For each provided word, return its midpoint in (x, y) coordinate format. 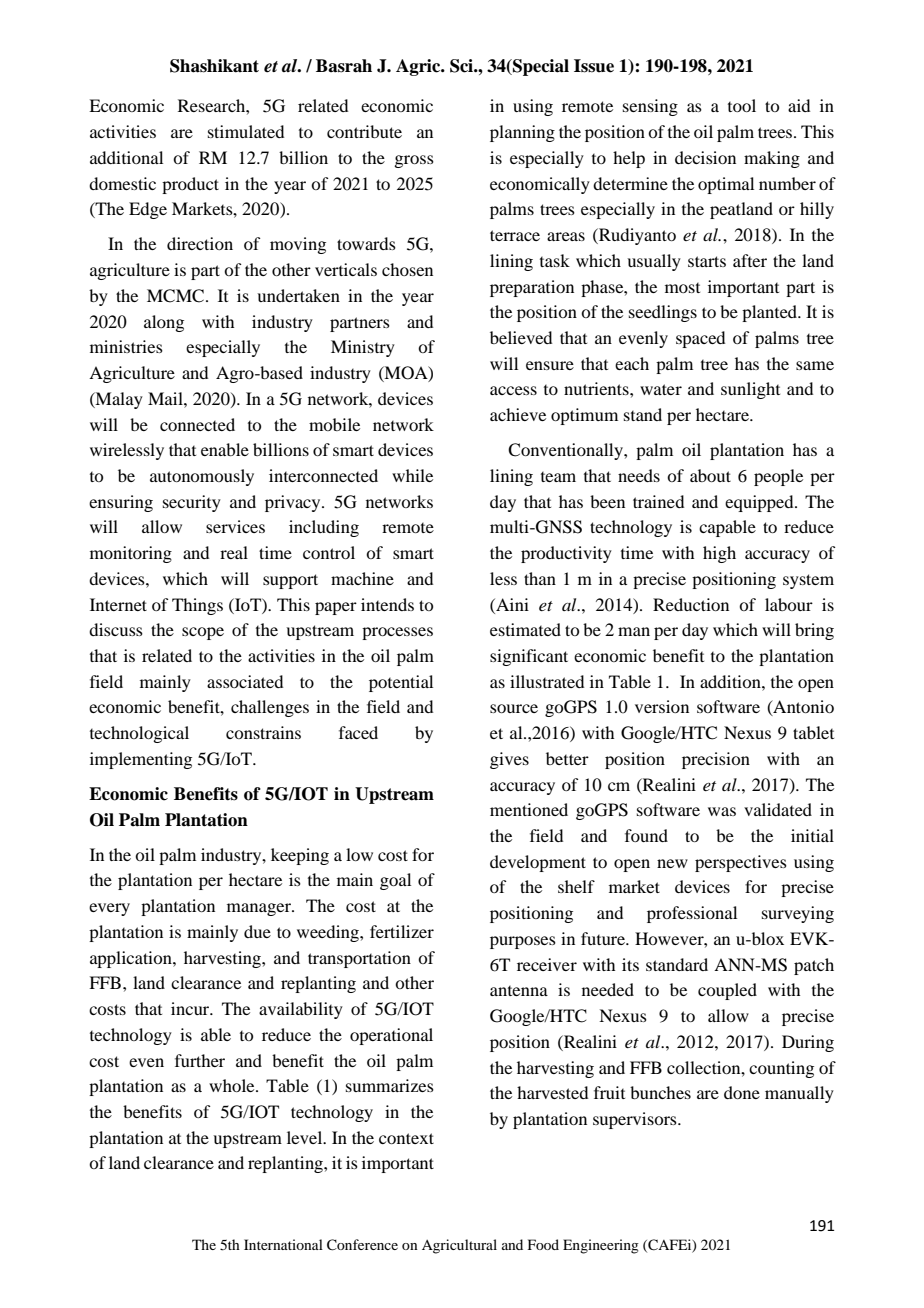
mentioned (529, 809)
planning (522, 133)
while (412, 475)
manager (260, 909)
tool (742, 105)
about (710, 475)
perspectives (741, 863)
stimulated (246, 131)
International (283, 1244)
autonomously (202, 477)
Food (543, 1244)
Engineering (601, 1246)
